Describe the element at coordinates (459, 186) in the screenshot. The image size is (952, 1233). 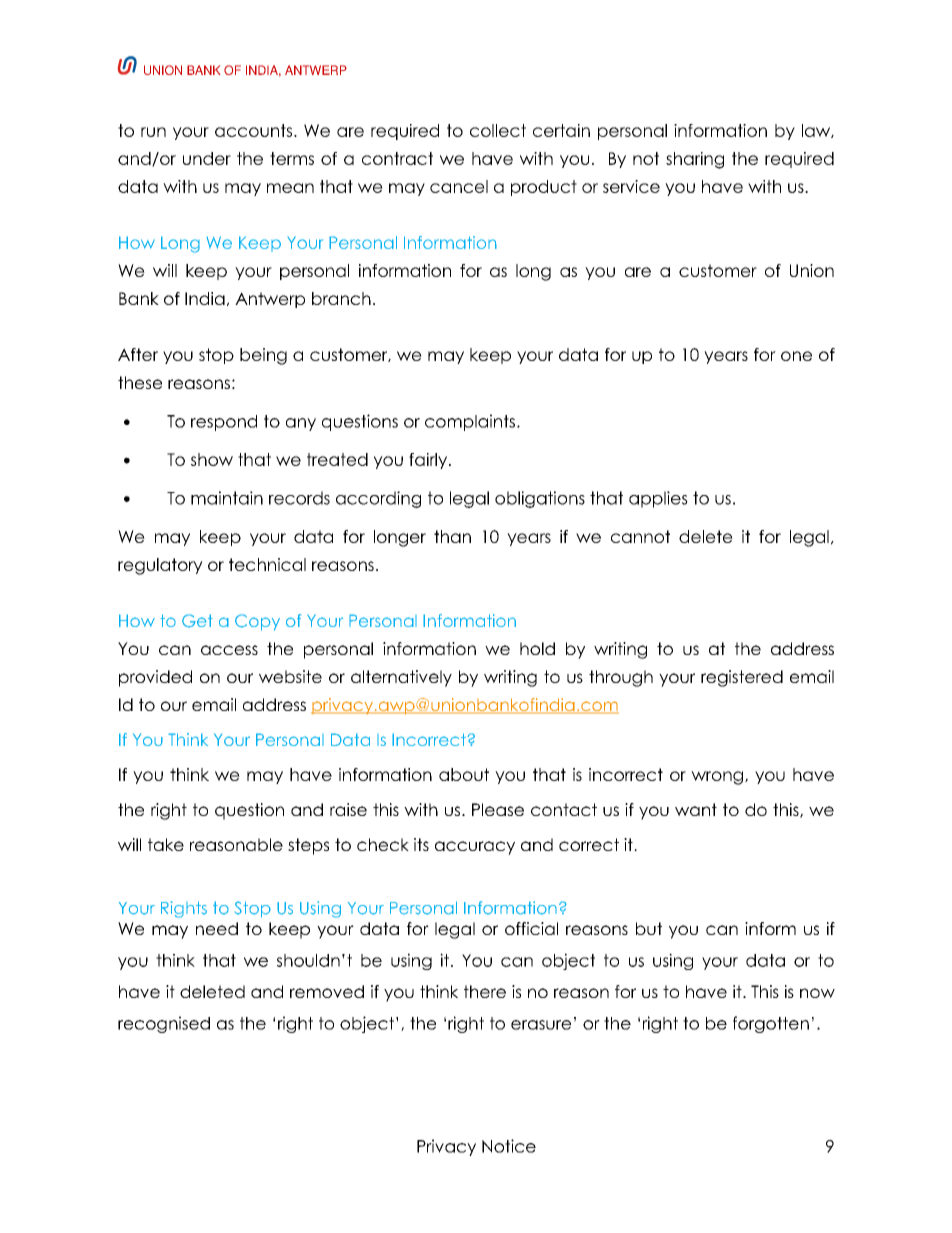
I see `cancel` at that location.
